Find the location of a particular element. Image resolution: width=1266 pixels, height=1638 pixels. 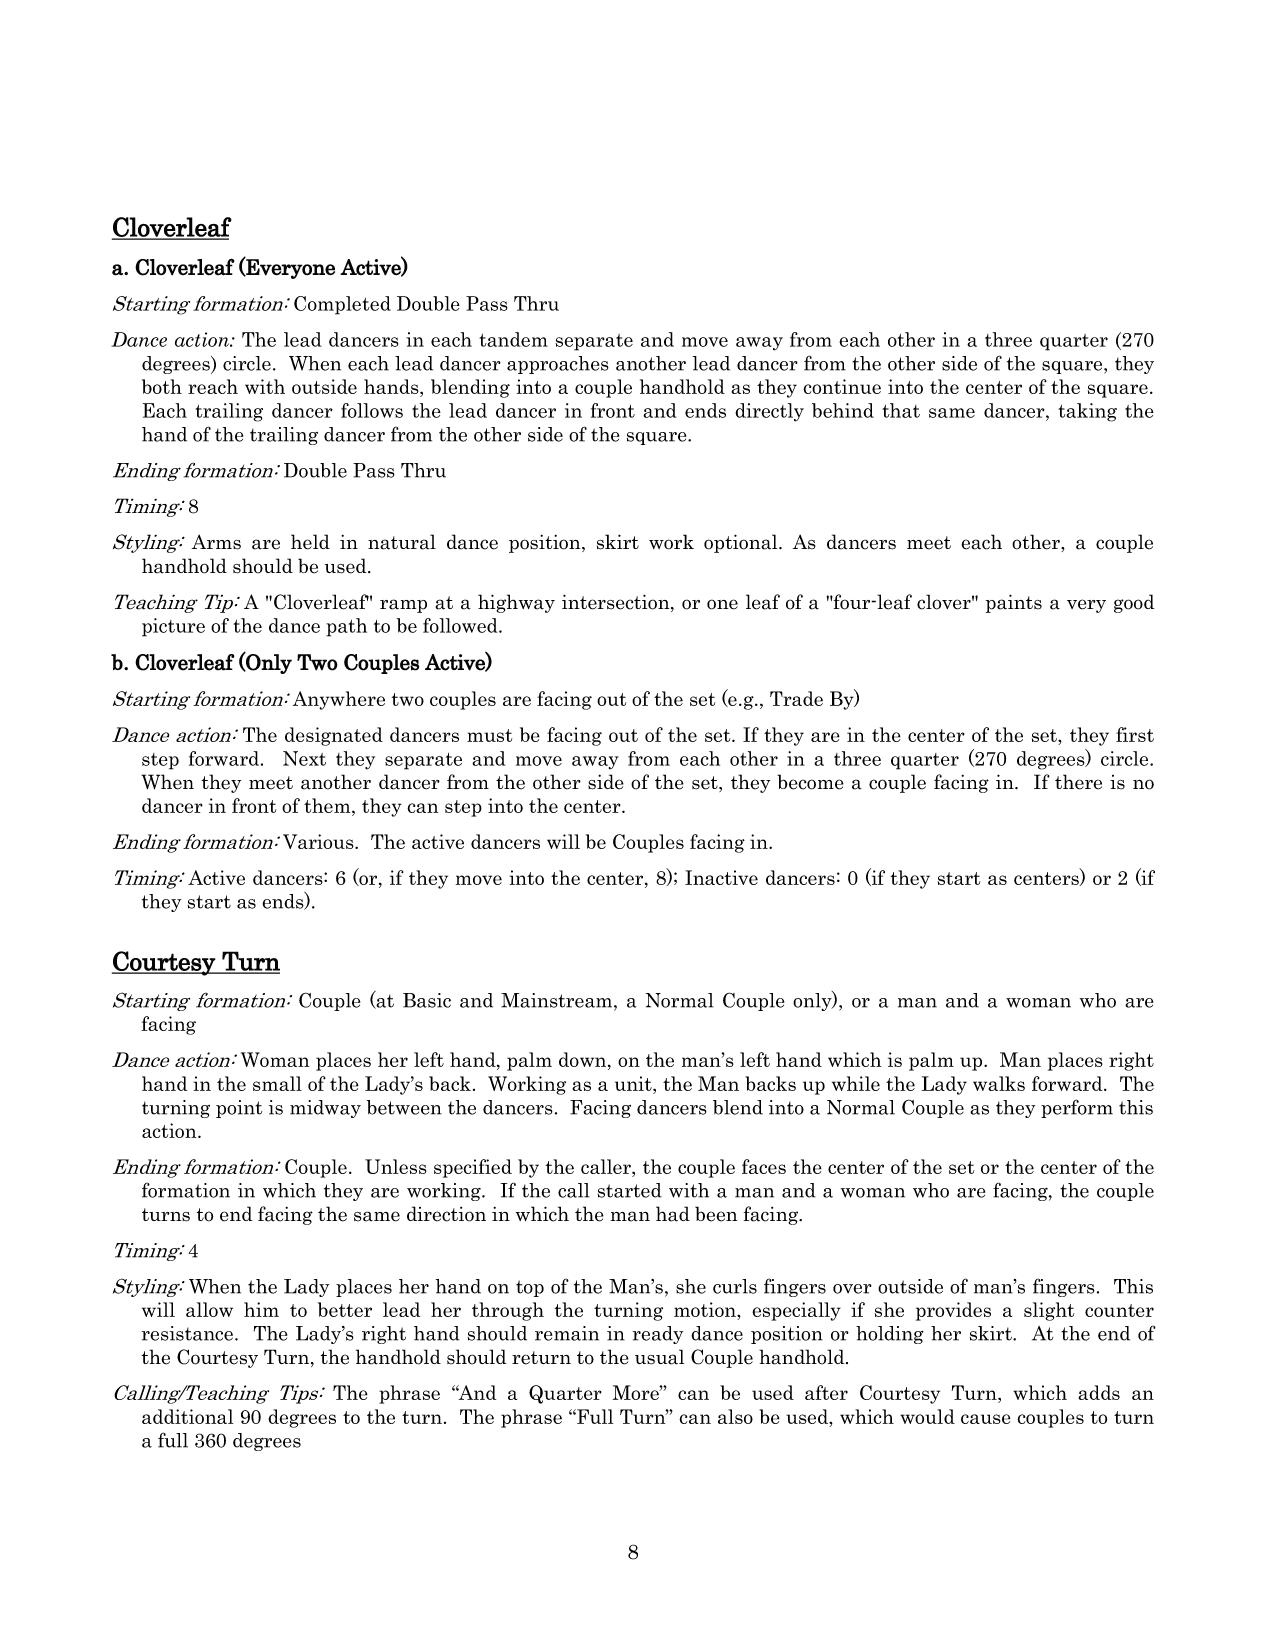

approaches is located at coordinates (558, 365).
